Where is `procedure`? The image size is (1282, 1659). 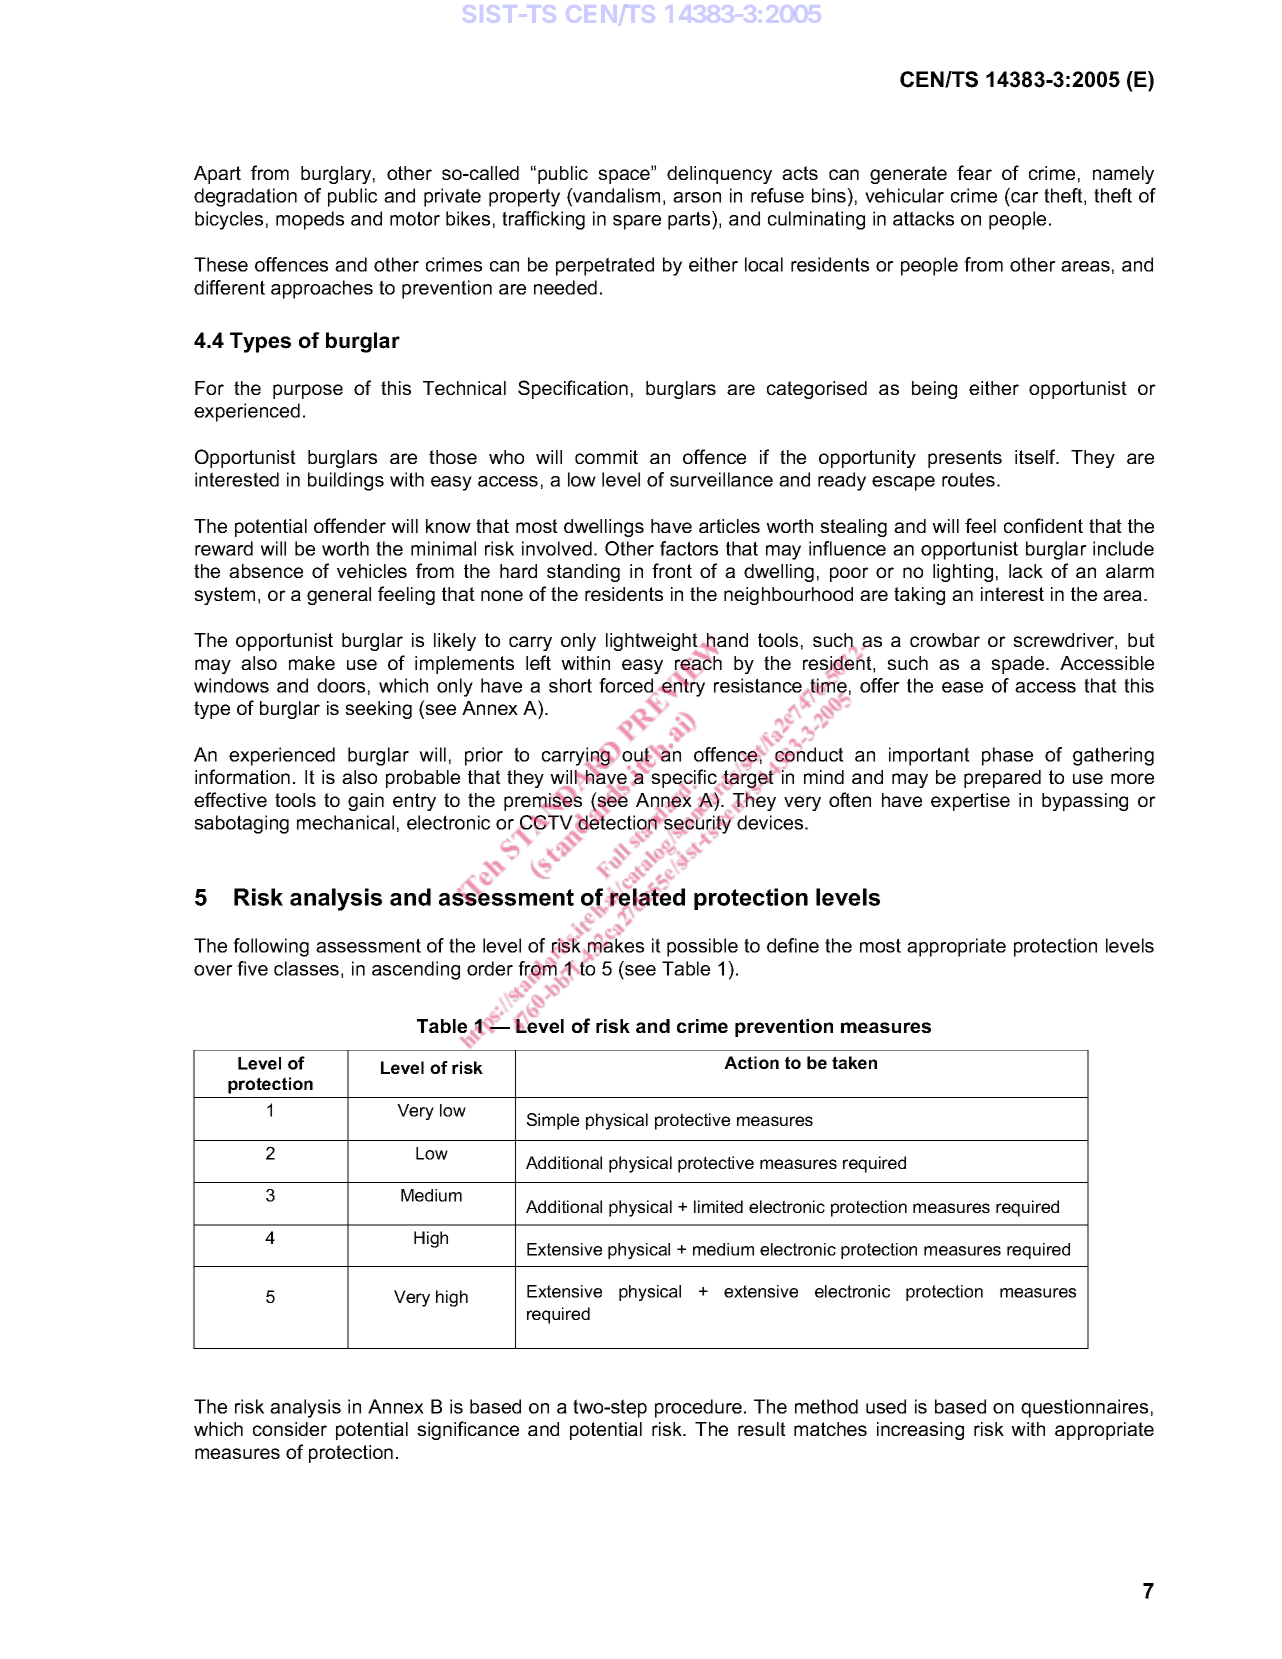 procedure is located at coordinates (698, 1408).
